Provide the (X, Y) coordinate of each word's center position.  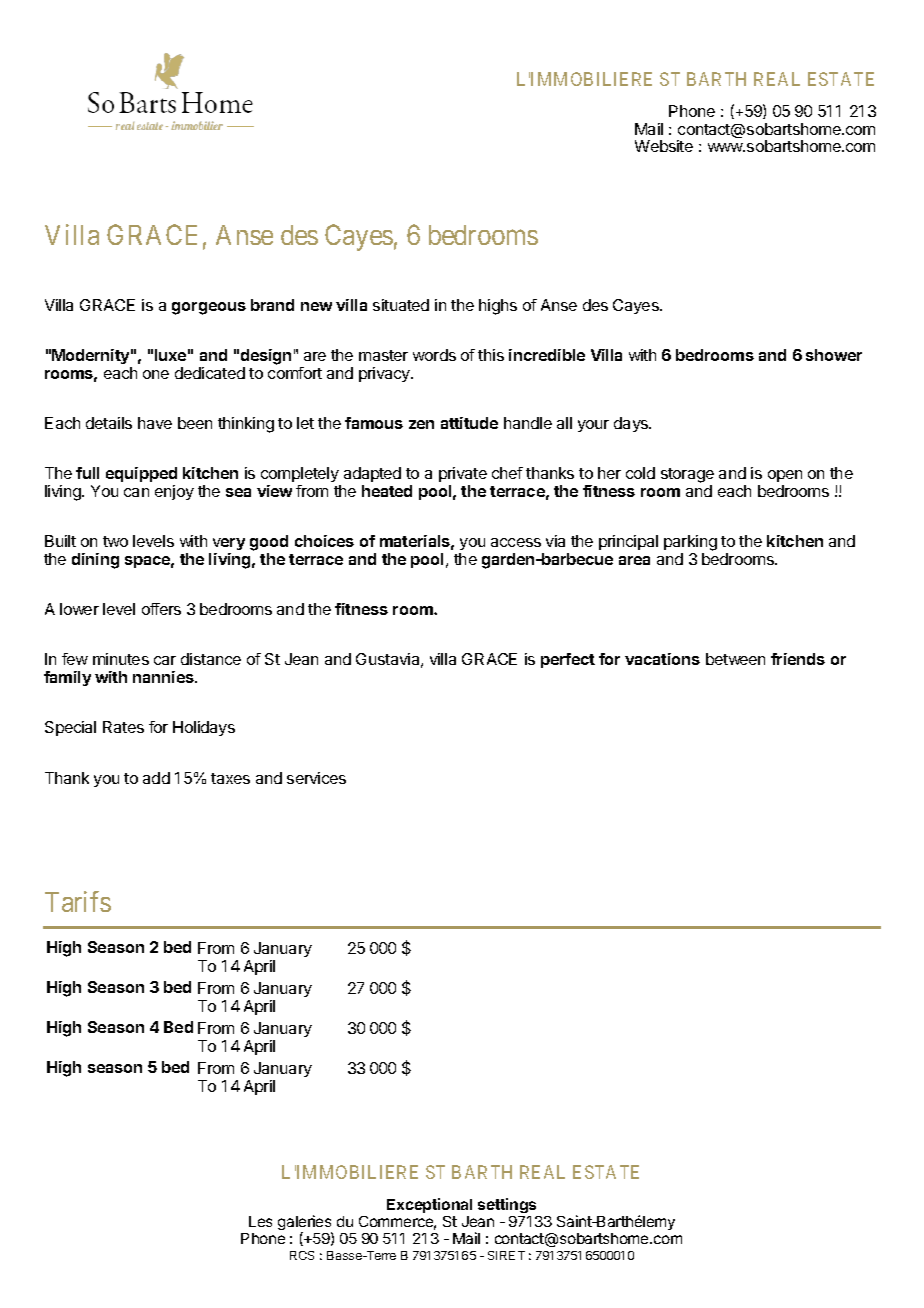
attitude (469, 423)
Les (260, 1221)
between (735, 659)
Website (664, 146)
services (316, 778)
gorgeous (209, 308)
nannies (164, 677)
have (155, 423)
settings (507, 1205)
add (156, 778)
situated (401, 305)
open (785, 478)
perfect (568, 660)
